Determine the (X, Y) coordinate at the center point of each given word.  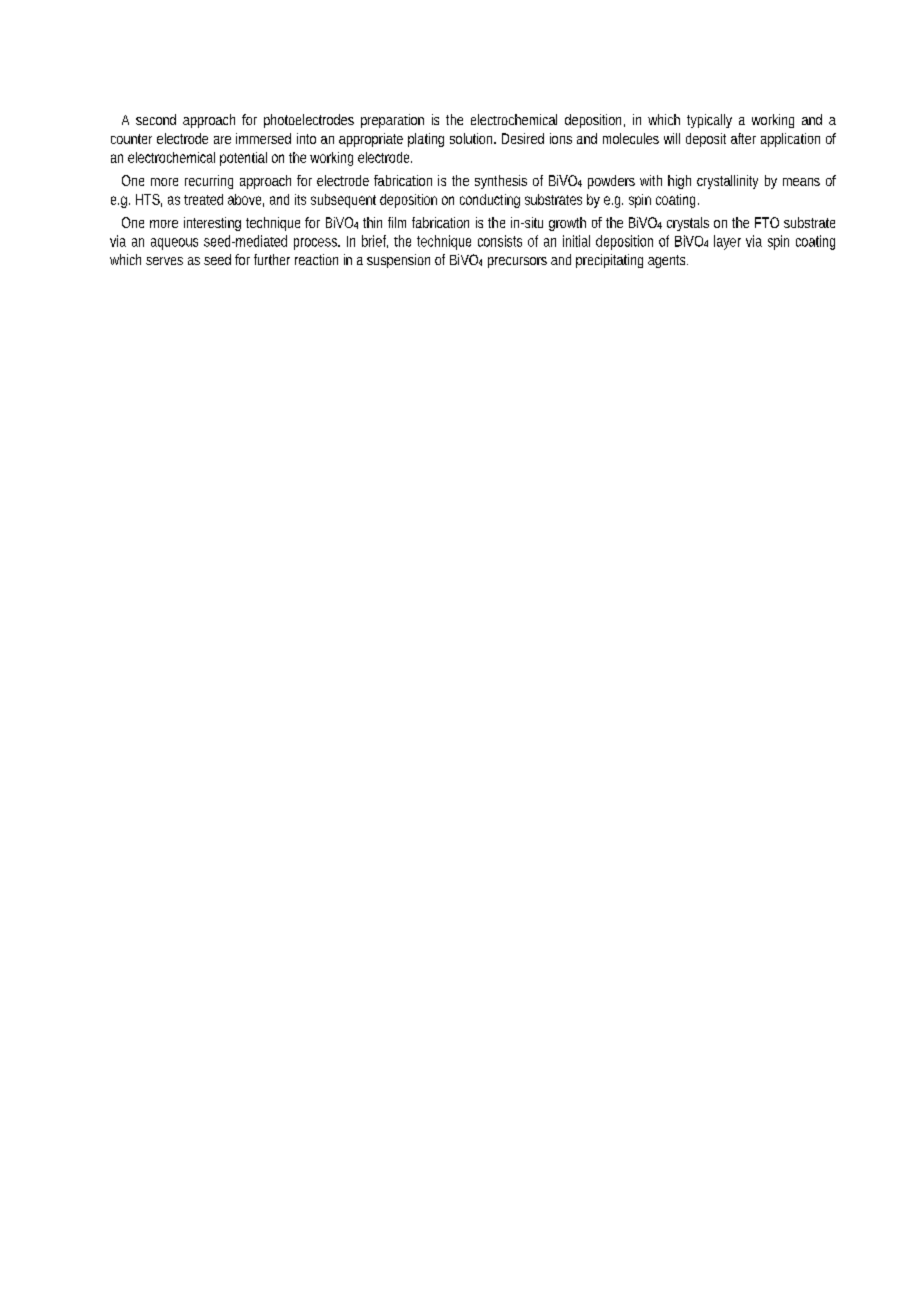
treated (203, 199)
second (156, 119)
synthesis (501, 182)
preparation (392, 121)
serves (164, 261)
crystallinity (727, 182)
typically (709, 121)
